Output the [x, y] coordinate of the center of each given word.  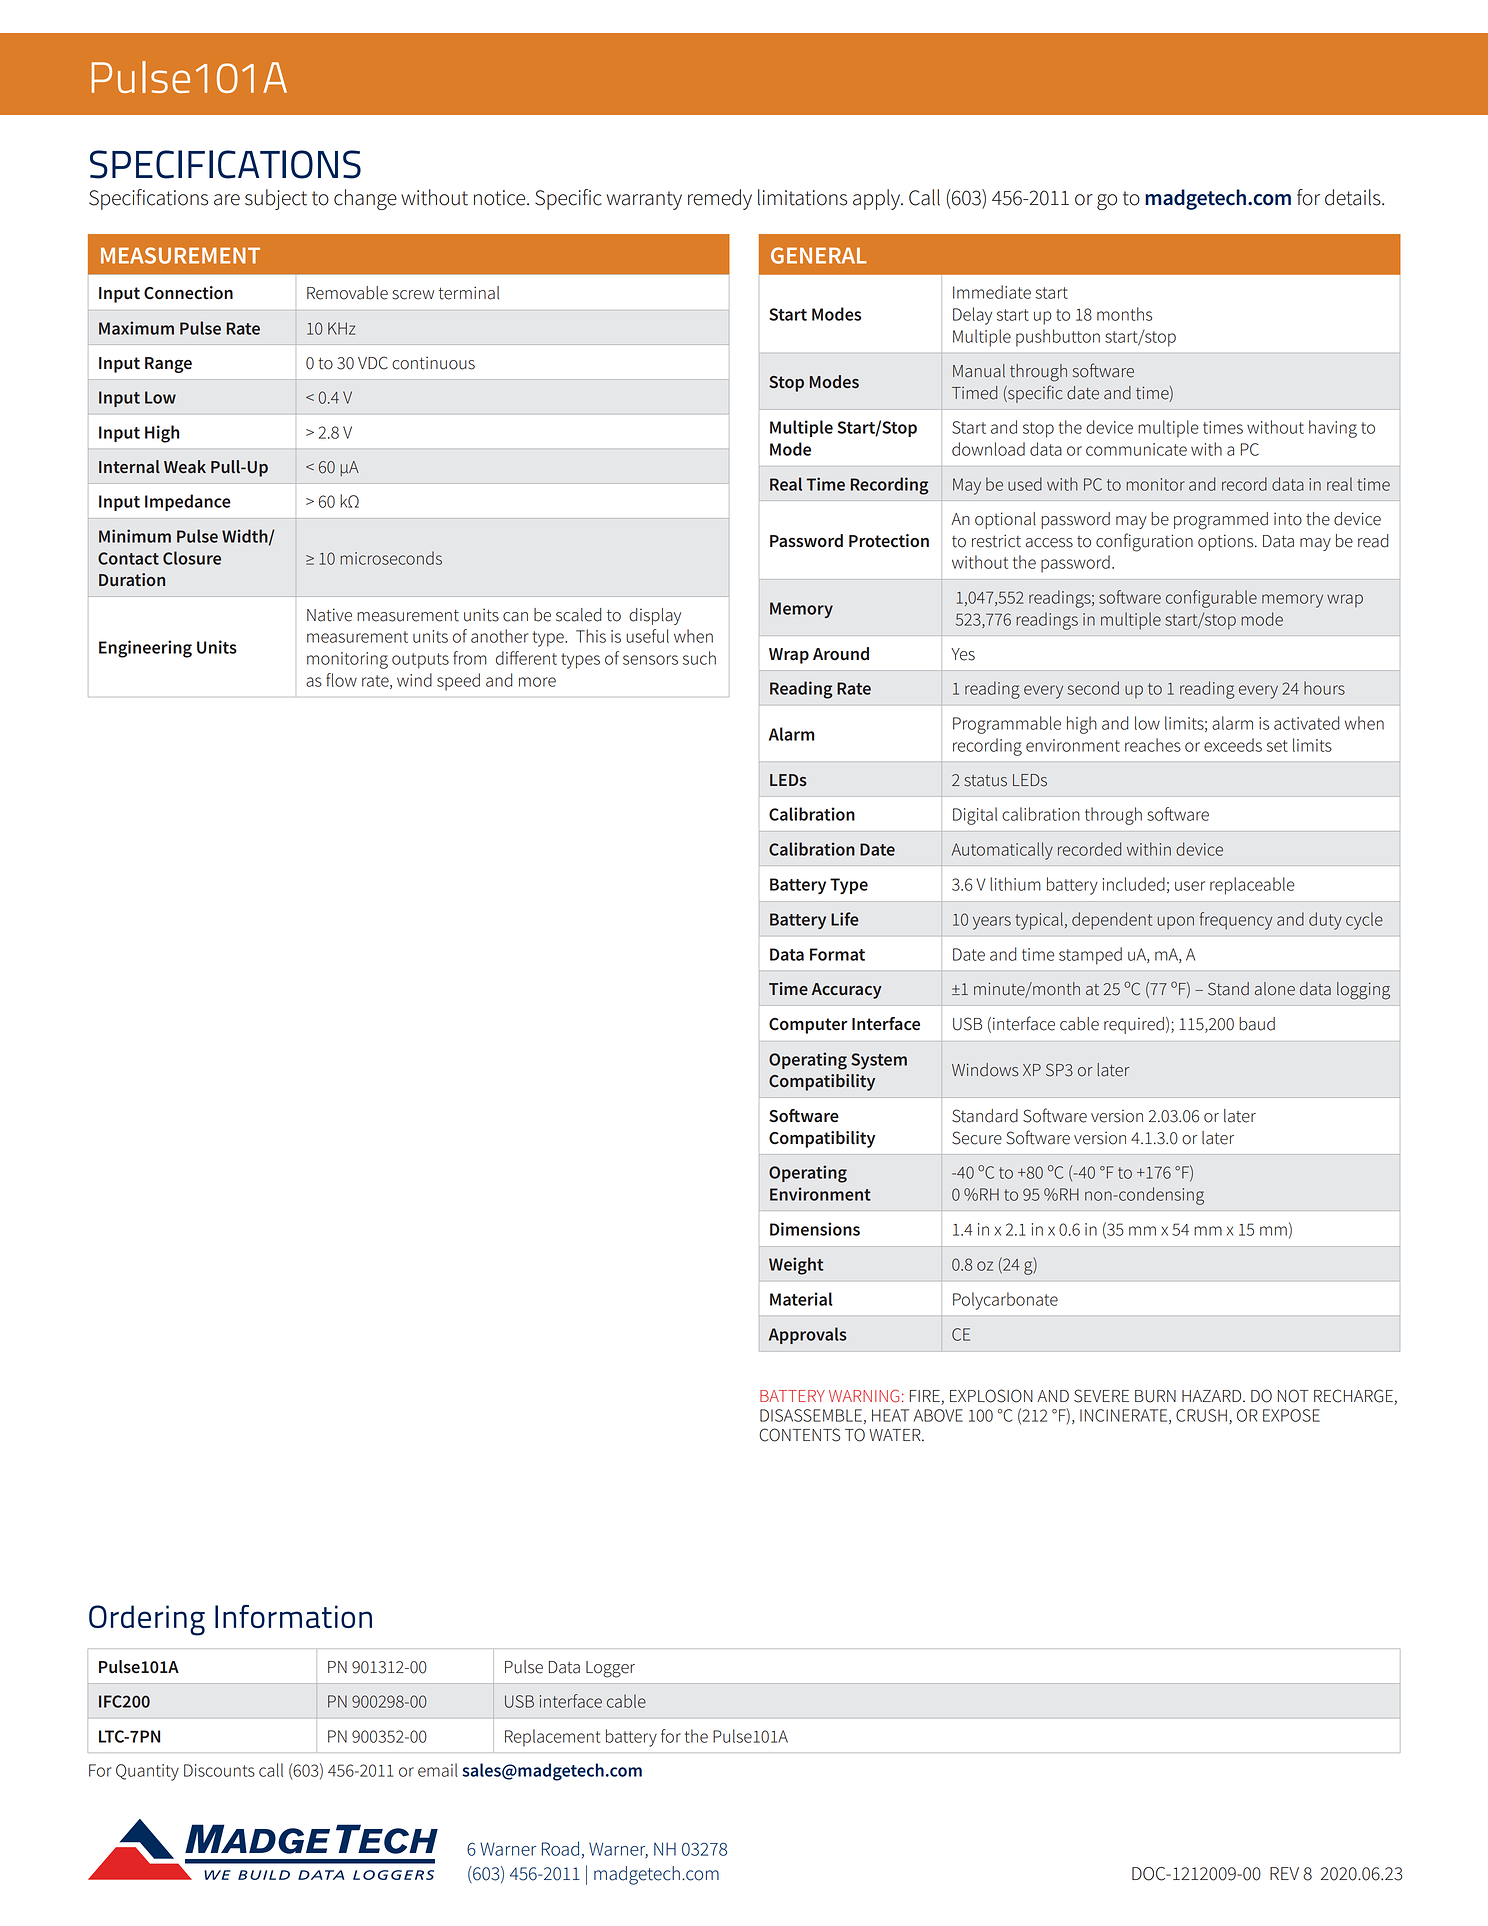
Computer [808, 1026]
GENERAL [819, 255]
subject [276, 199]
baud [1257, 1024]
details [1354, 197]
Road [560, 1848]
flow [341, 680]
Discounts [219, 1770]
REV [1284, 1873]
